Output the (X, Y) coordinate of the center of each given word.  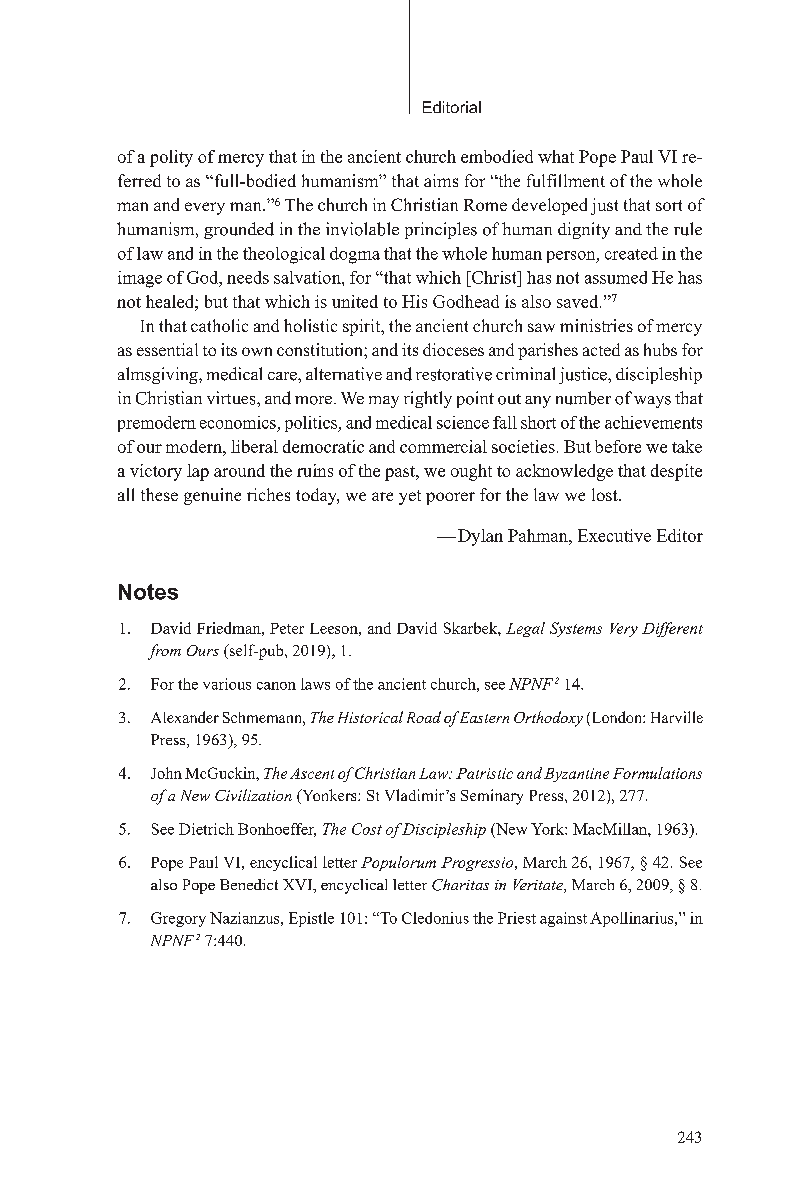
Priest (517, 918)
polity (171, 158)
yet (410, 497)
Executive (614, 535)
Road (424, 717)
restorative (454, 374)
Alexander (185, 717)
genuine (212, 496)
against (563, 919)
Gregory (178, 919)
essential (167, 349)
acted (601, 349)
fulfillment (566, 180)
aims (441, 180)
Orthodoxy (548, 719)
